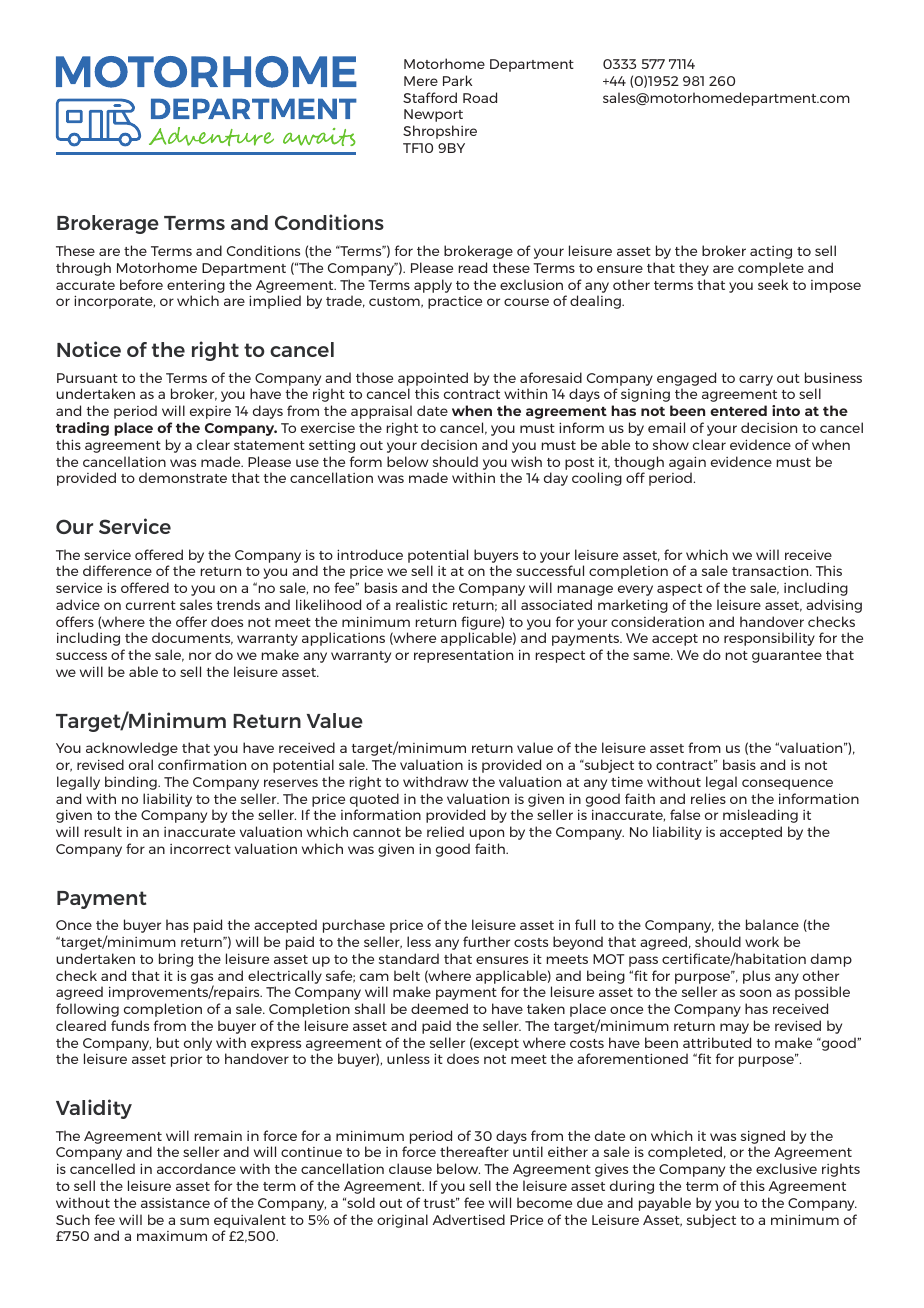  I want to click on through, so click(83, 269).
